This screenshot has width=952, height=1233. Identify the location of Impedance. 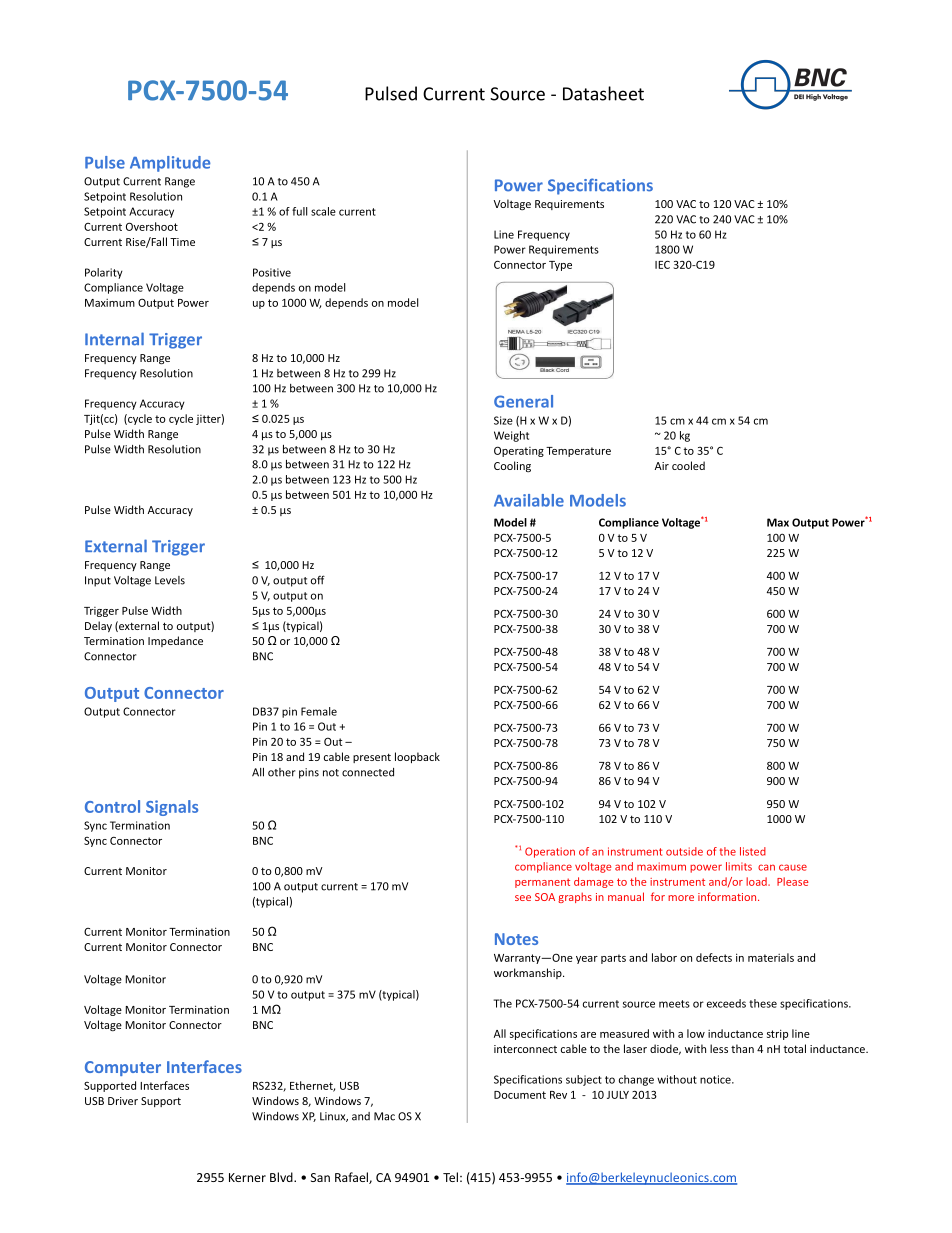
(175, 641).
